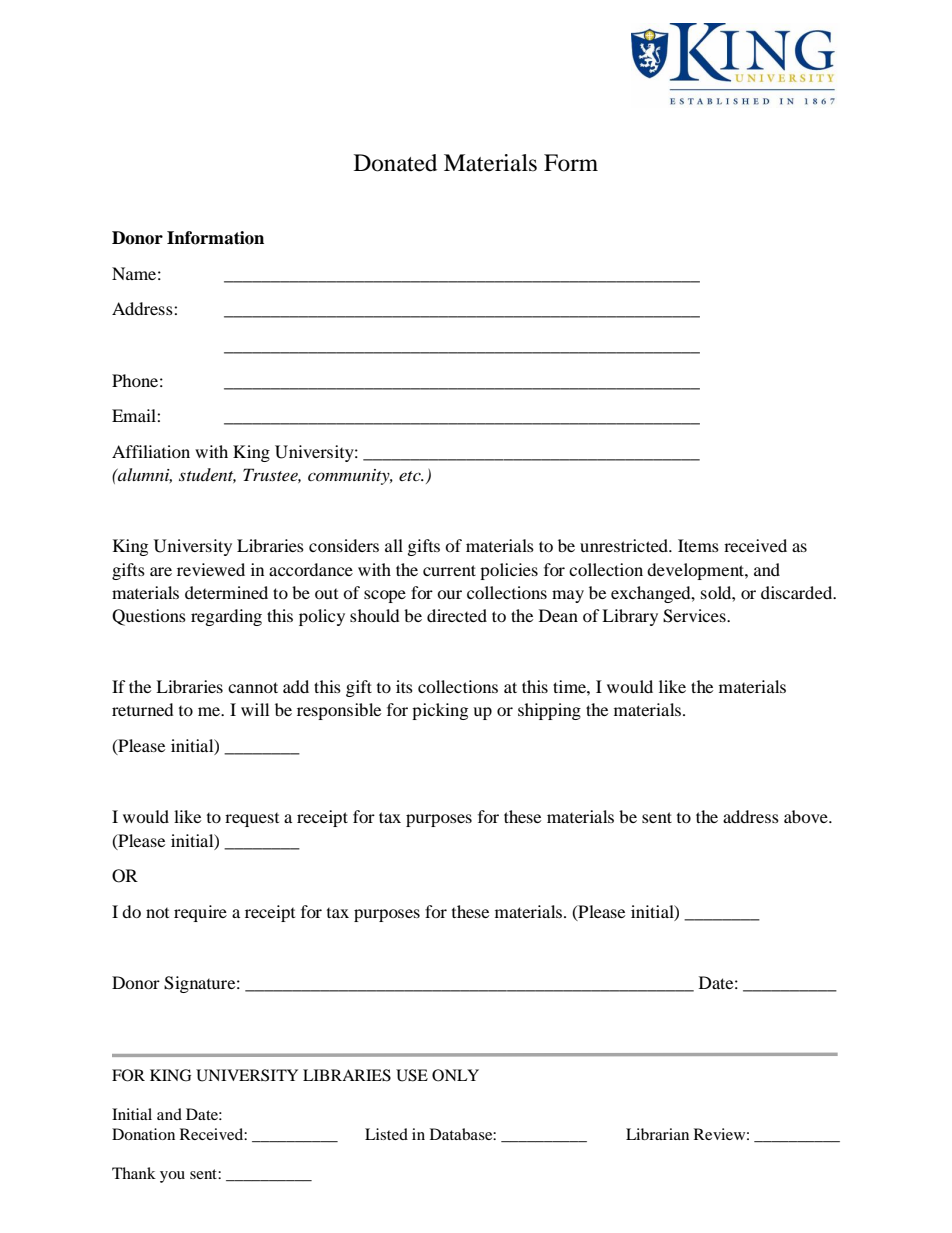 The width and height of the screenshot is (952, 1233). I want to click on etc, so click(411, 476).
